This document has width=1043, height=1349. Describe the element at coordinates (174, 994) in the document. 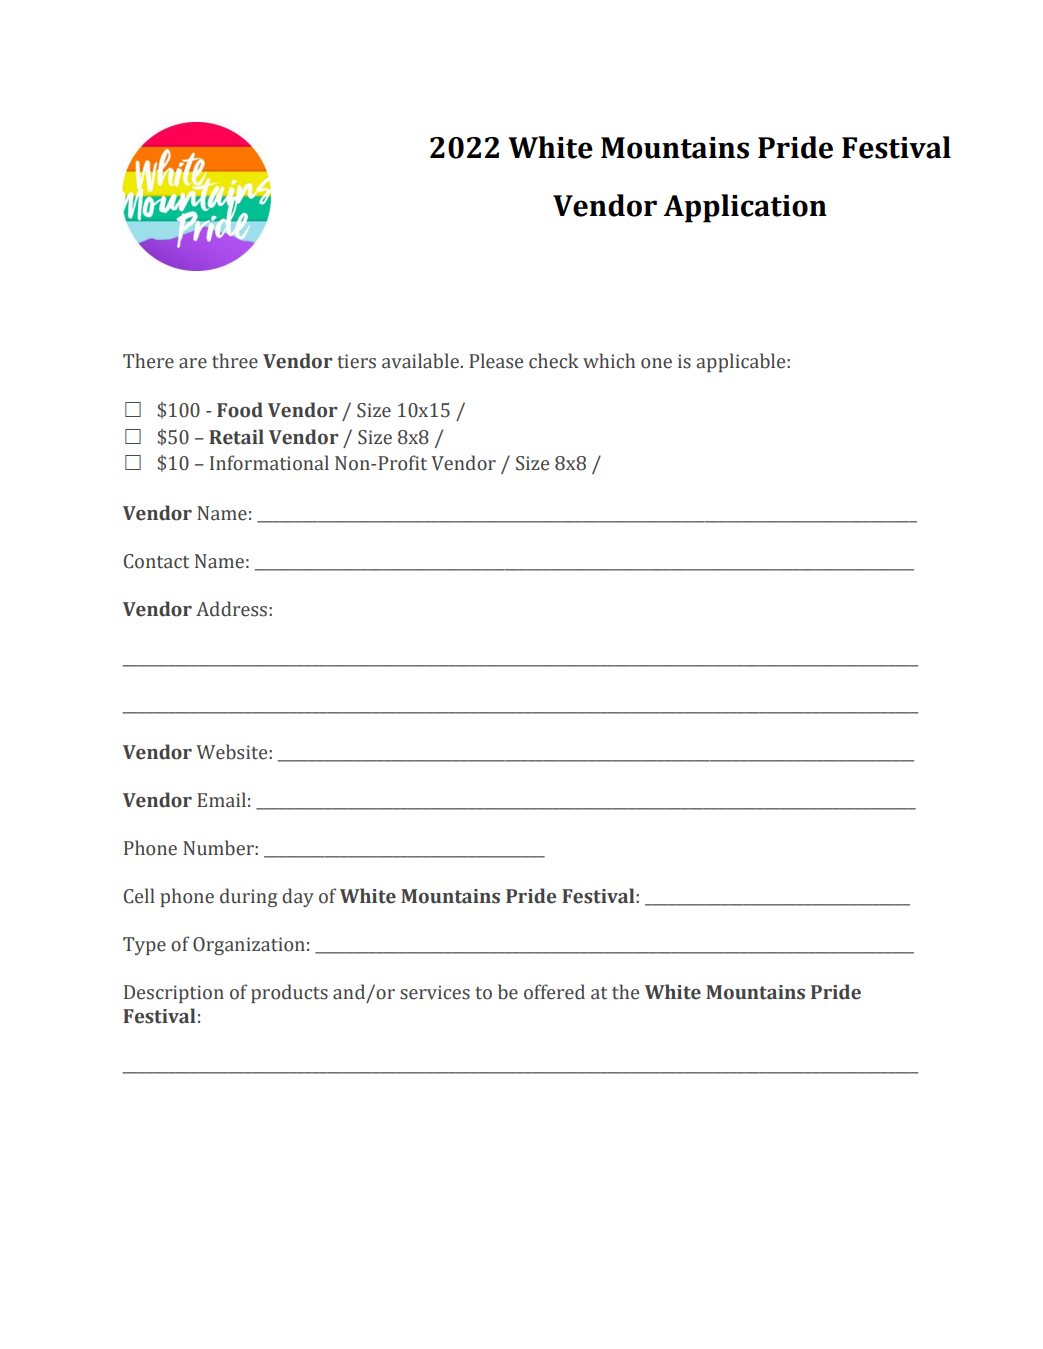

I see `Description` at that location.
